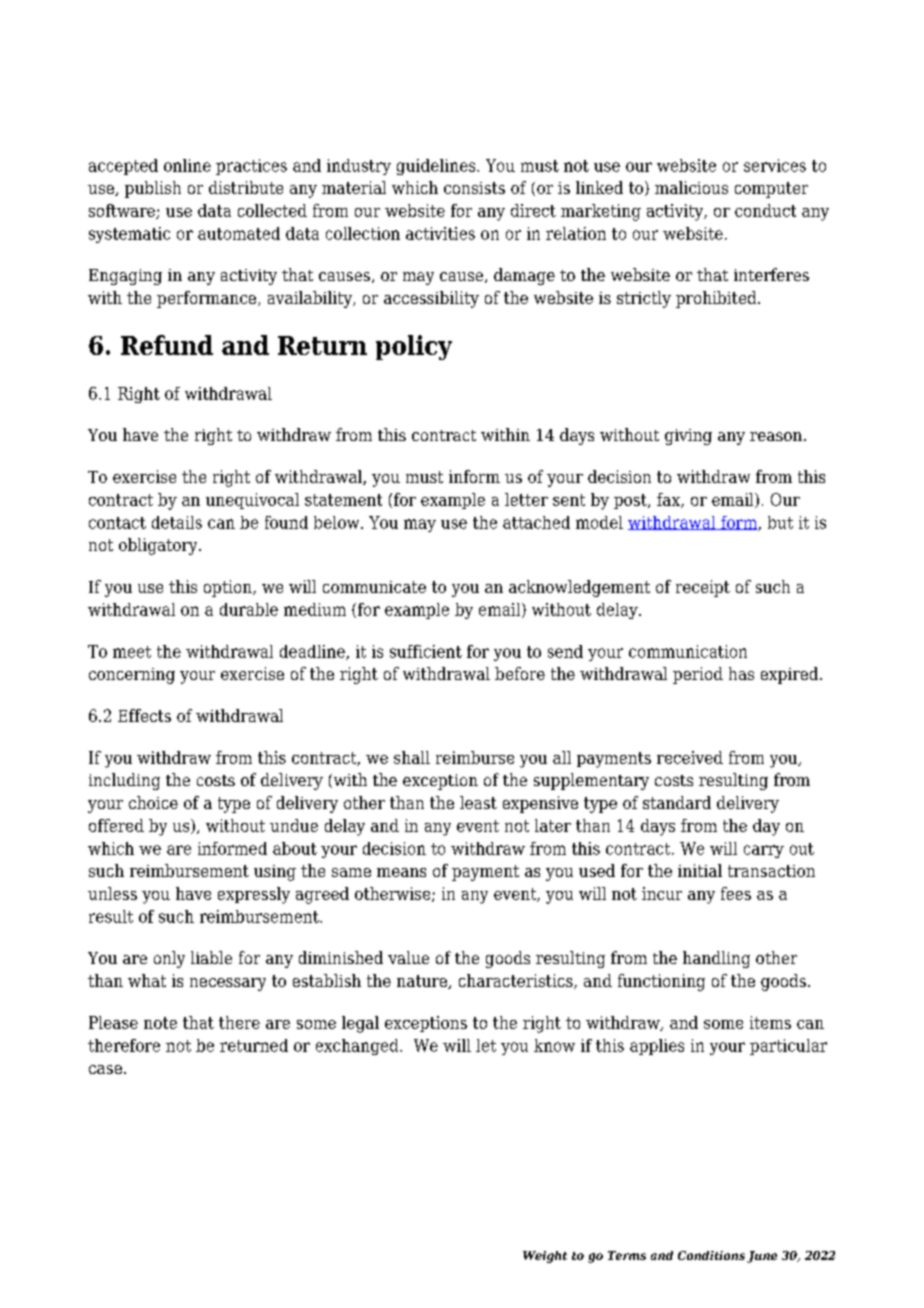 The image size is (924, 1308). What do you see at coordinates (545, 1257) in the page?
I see `Weight` at bounding box center [545, 1257].
